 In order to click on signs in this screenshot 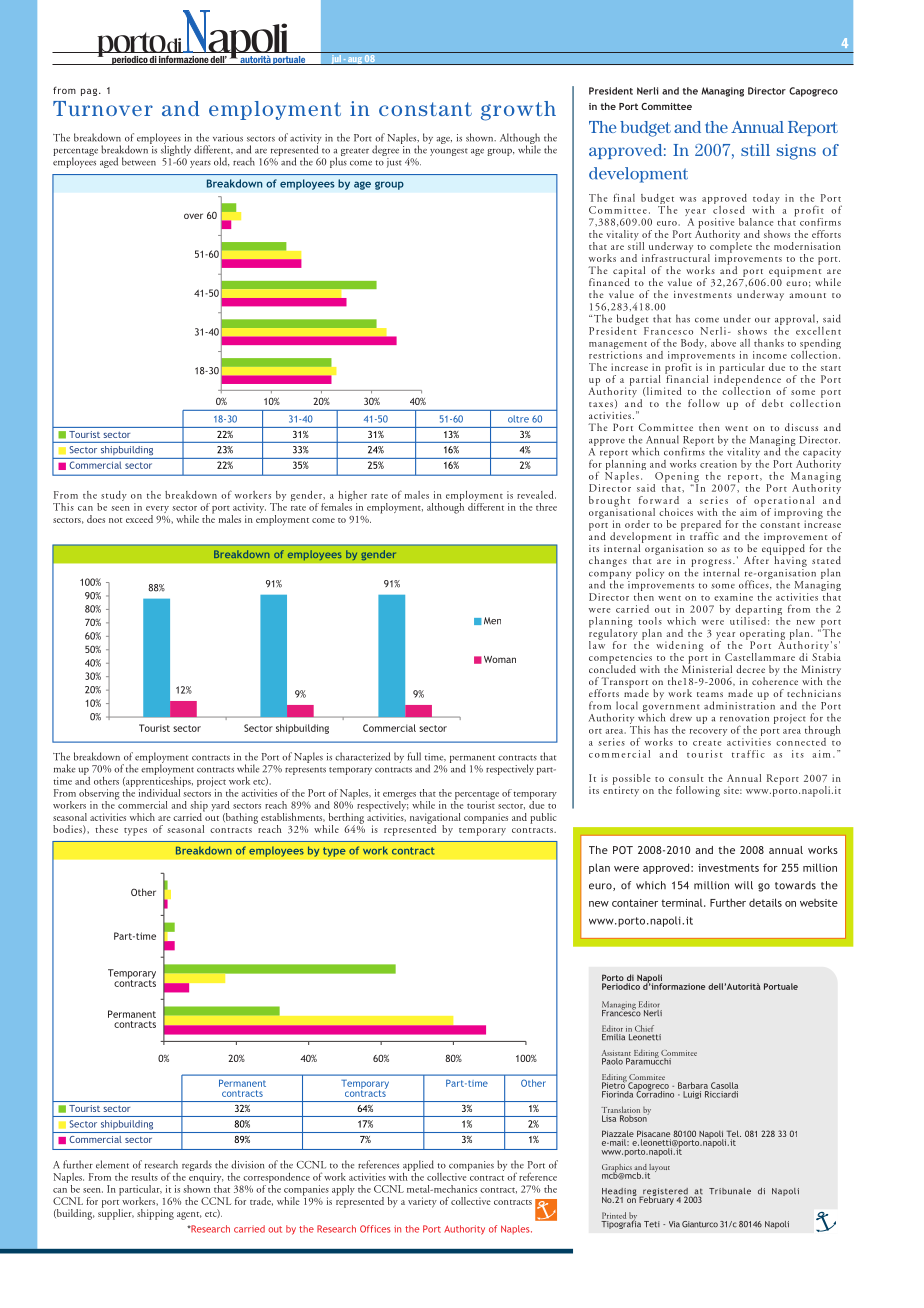, I will do `click(796, 152)`.
